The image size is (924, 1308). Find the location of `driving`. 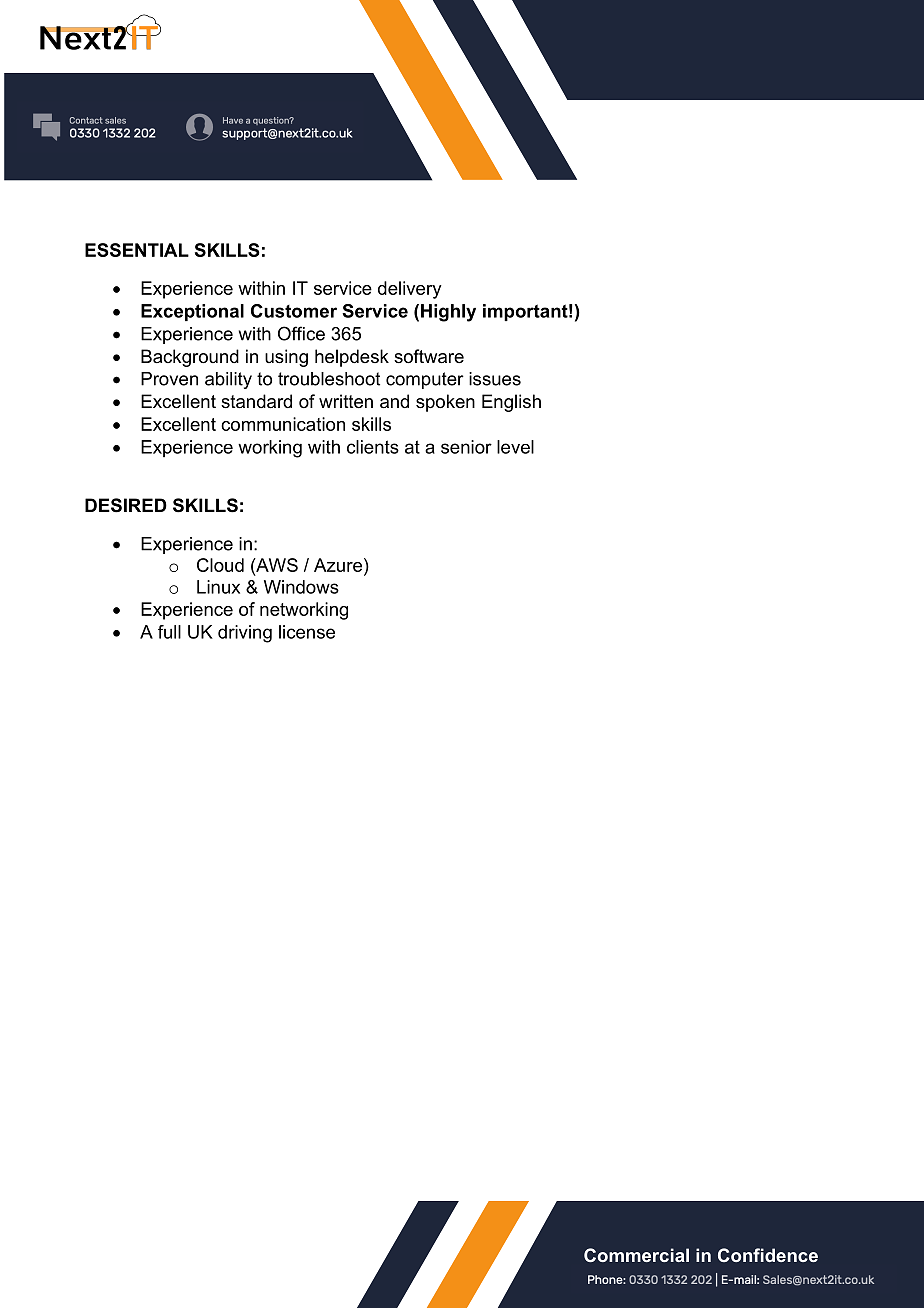

driving is located at coordinates (245, 634).
